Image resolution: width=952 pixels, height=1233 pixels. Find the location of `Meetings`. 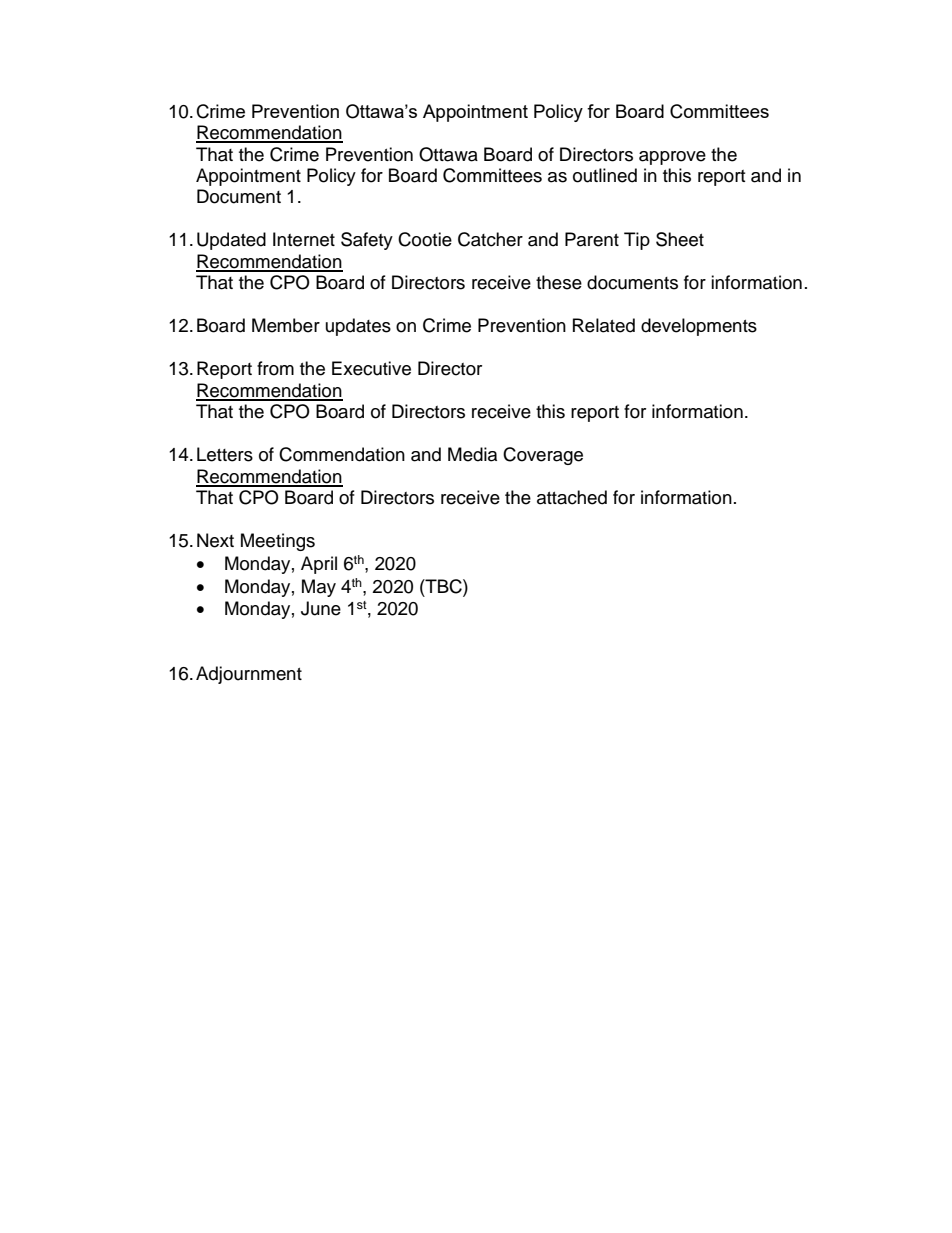

Meetings is located at coordinates (278, 542).
